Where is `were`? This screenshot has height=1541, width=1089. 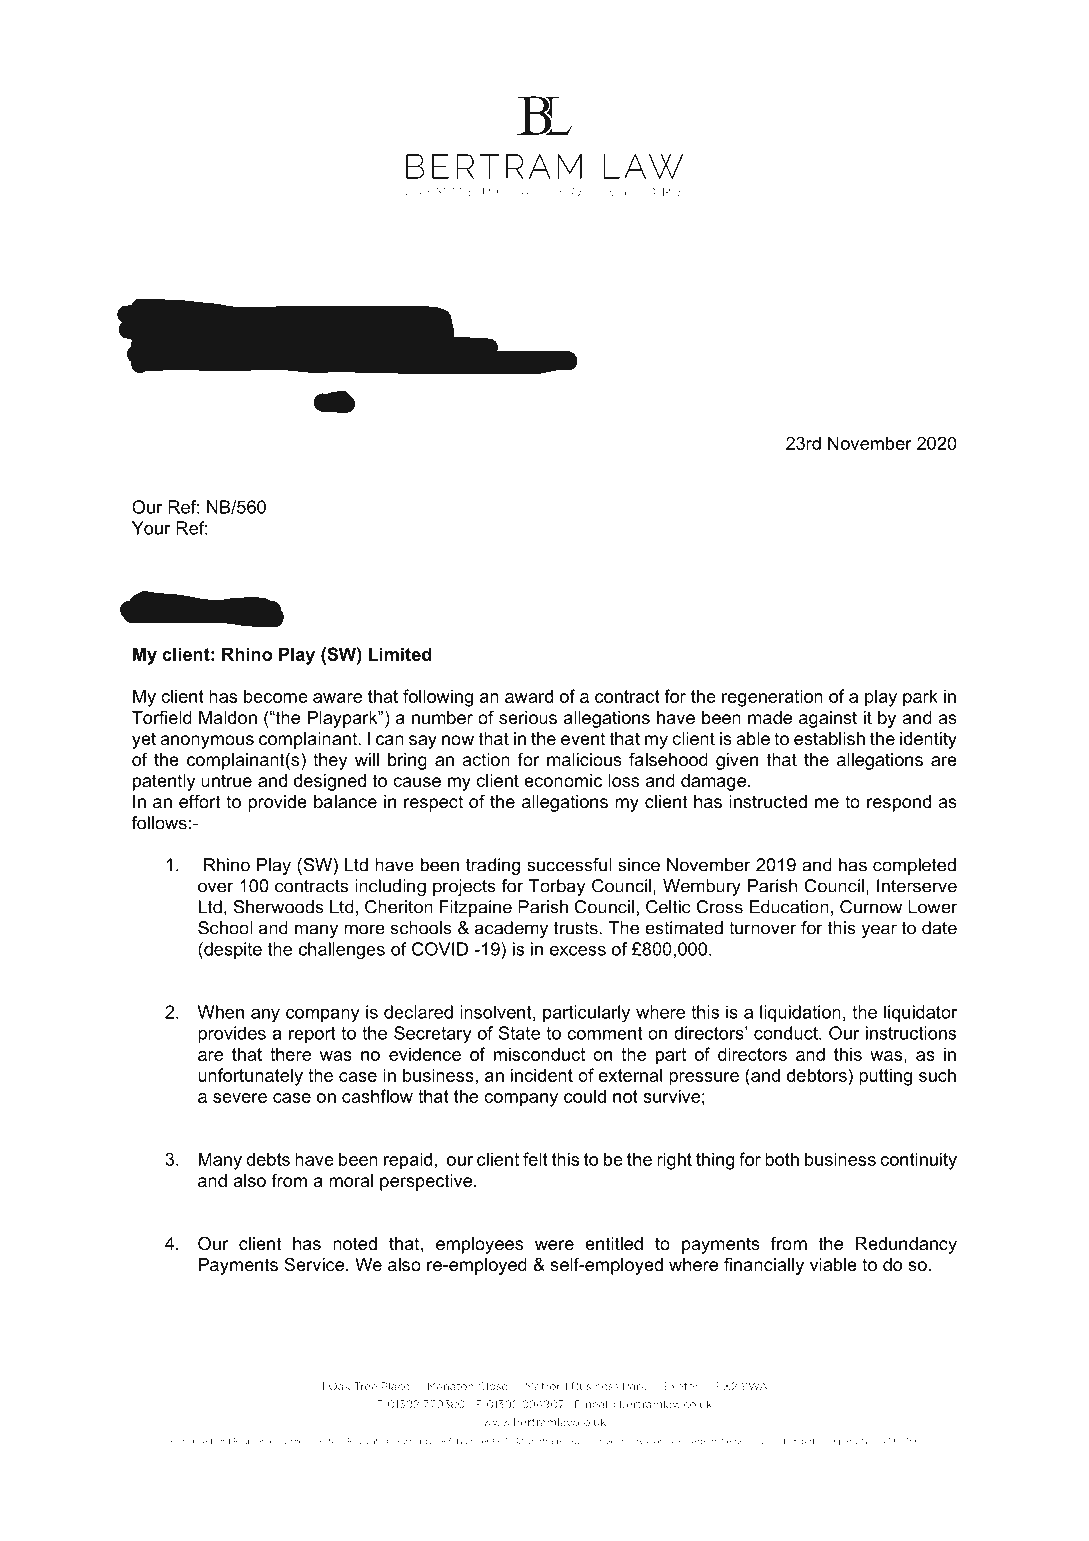 were is located at coordinates (554, 1245).
